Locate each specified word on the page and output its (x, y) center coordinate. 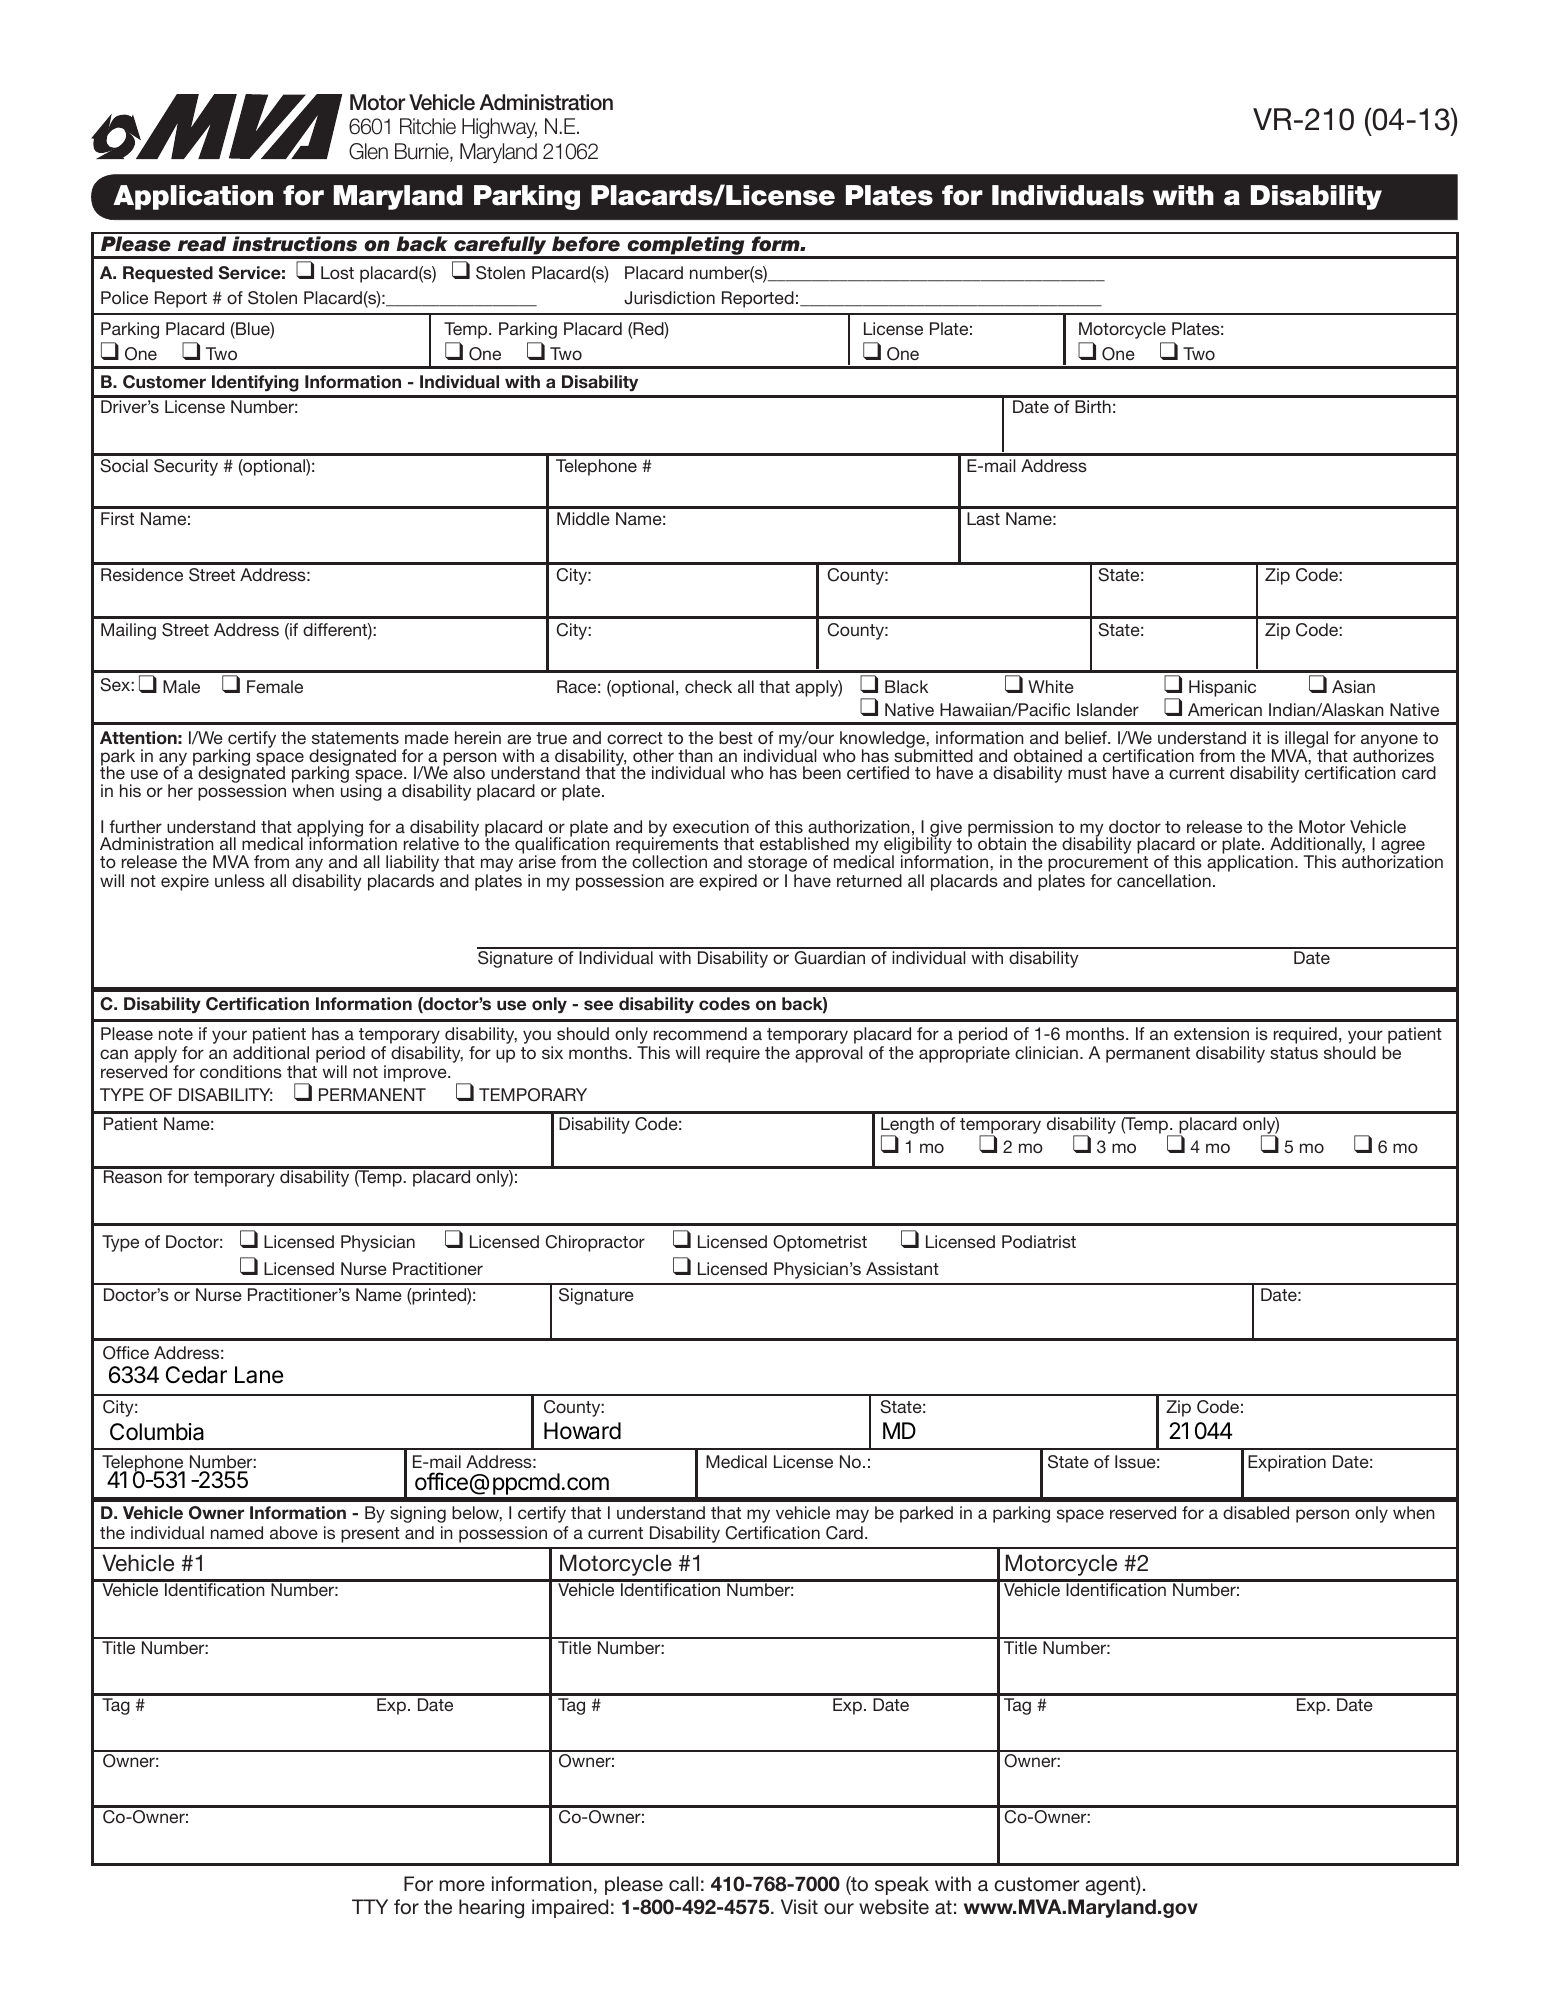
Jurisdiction (669, 298)
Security (186, 467)
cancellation (1164, 880)
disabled (1256, 1512)
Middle (583, 518)
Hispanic (1222, 688)
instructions (294, 244)
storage (777, 865)
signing (418, 1514)
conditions (241, 1071)
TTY (370, 1906)
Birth (1093, 406)
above (294, 1532)
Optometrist (820, 1243)
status (1294, 1053)
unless (240, 880)
